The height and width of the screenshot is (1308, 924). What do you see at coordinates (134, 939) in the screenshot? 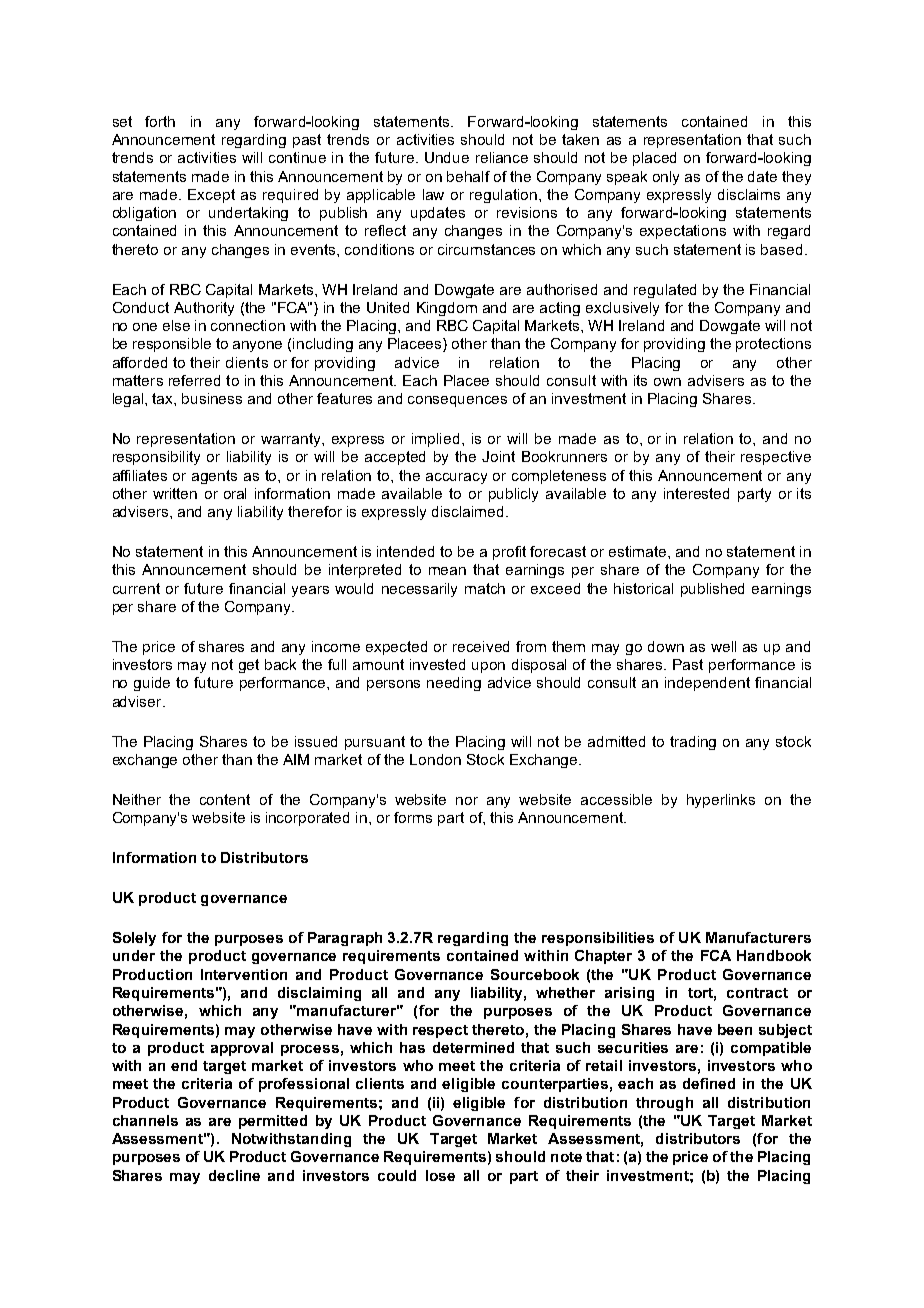
I see `Solely` at bounding box center [134, 939].
